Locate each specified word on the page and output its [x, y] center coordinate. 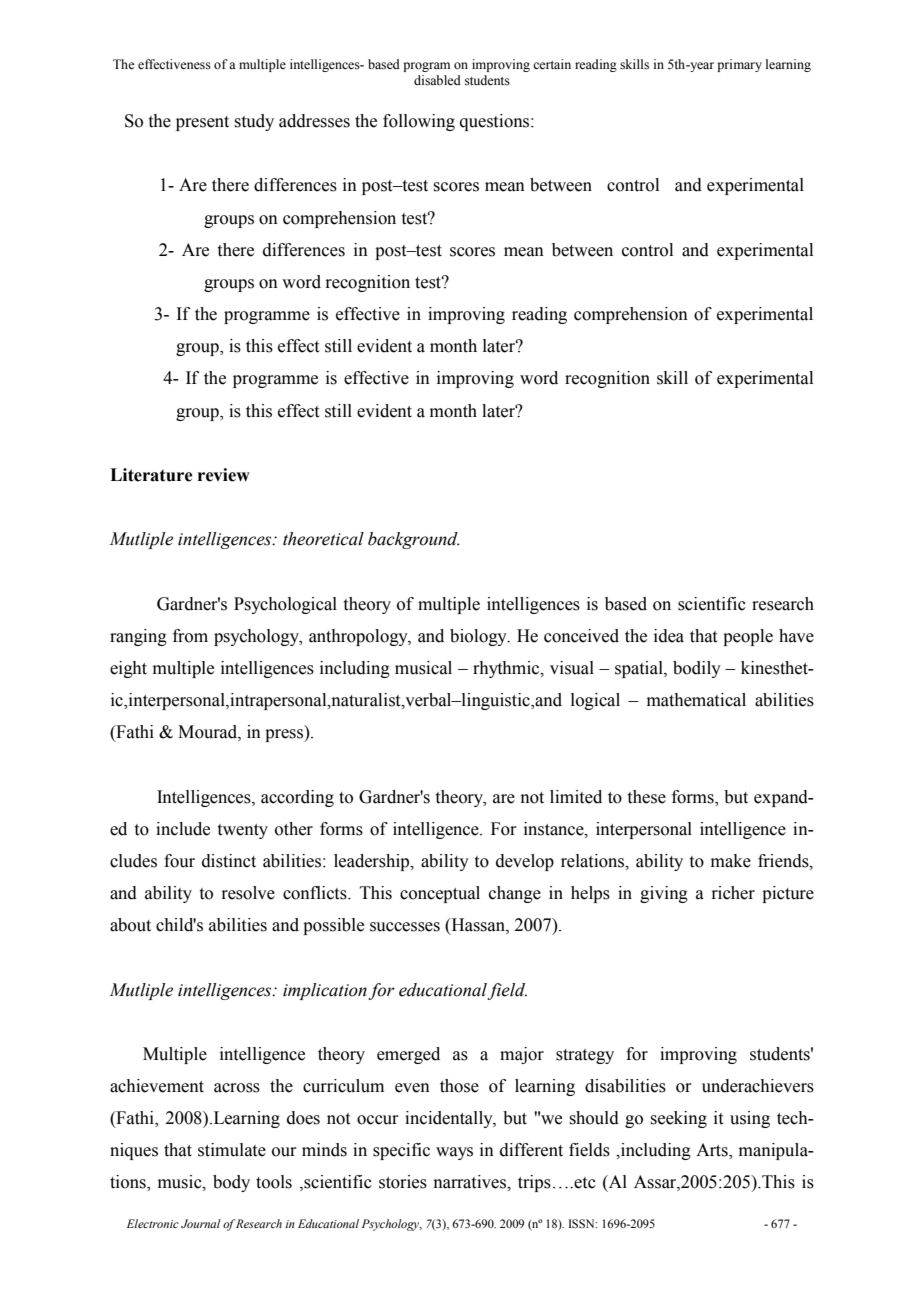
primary [739, 65]
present [202, 123]
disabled [437, 80]
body [231, 1183]
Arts [713, 1151]
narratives [471, 1182]
